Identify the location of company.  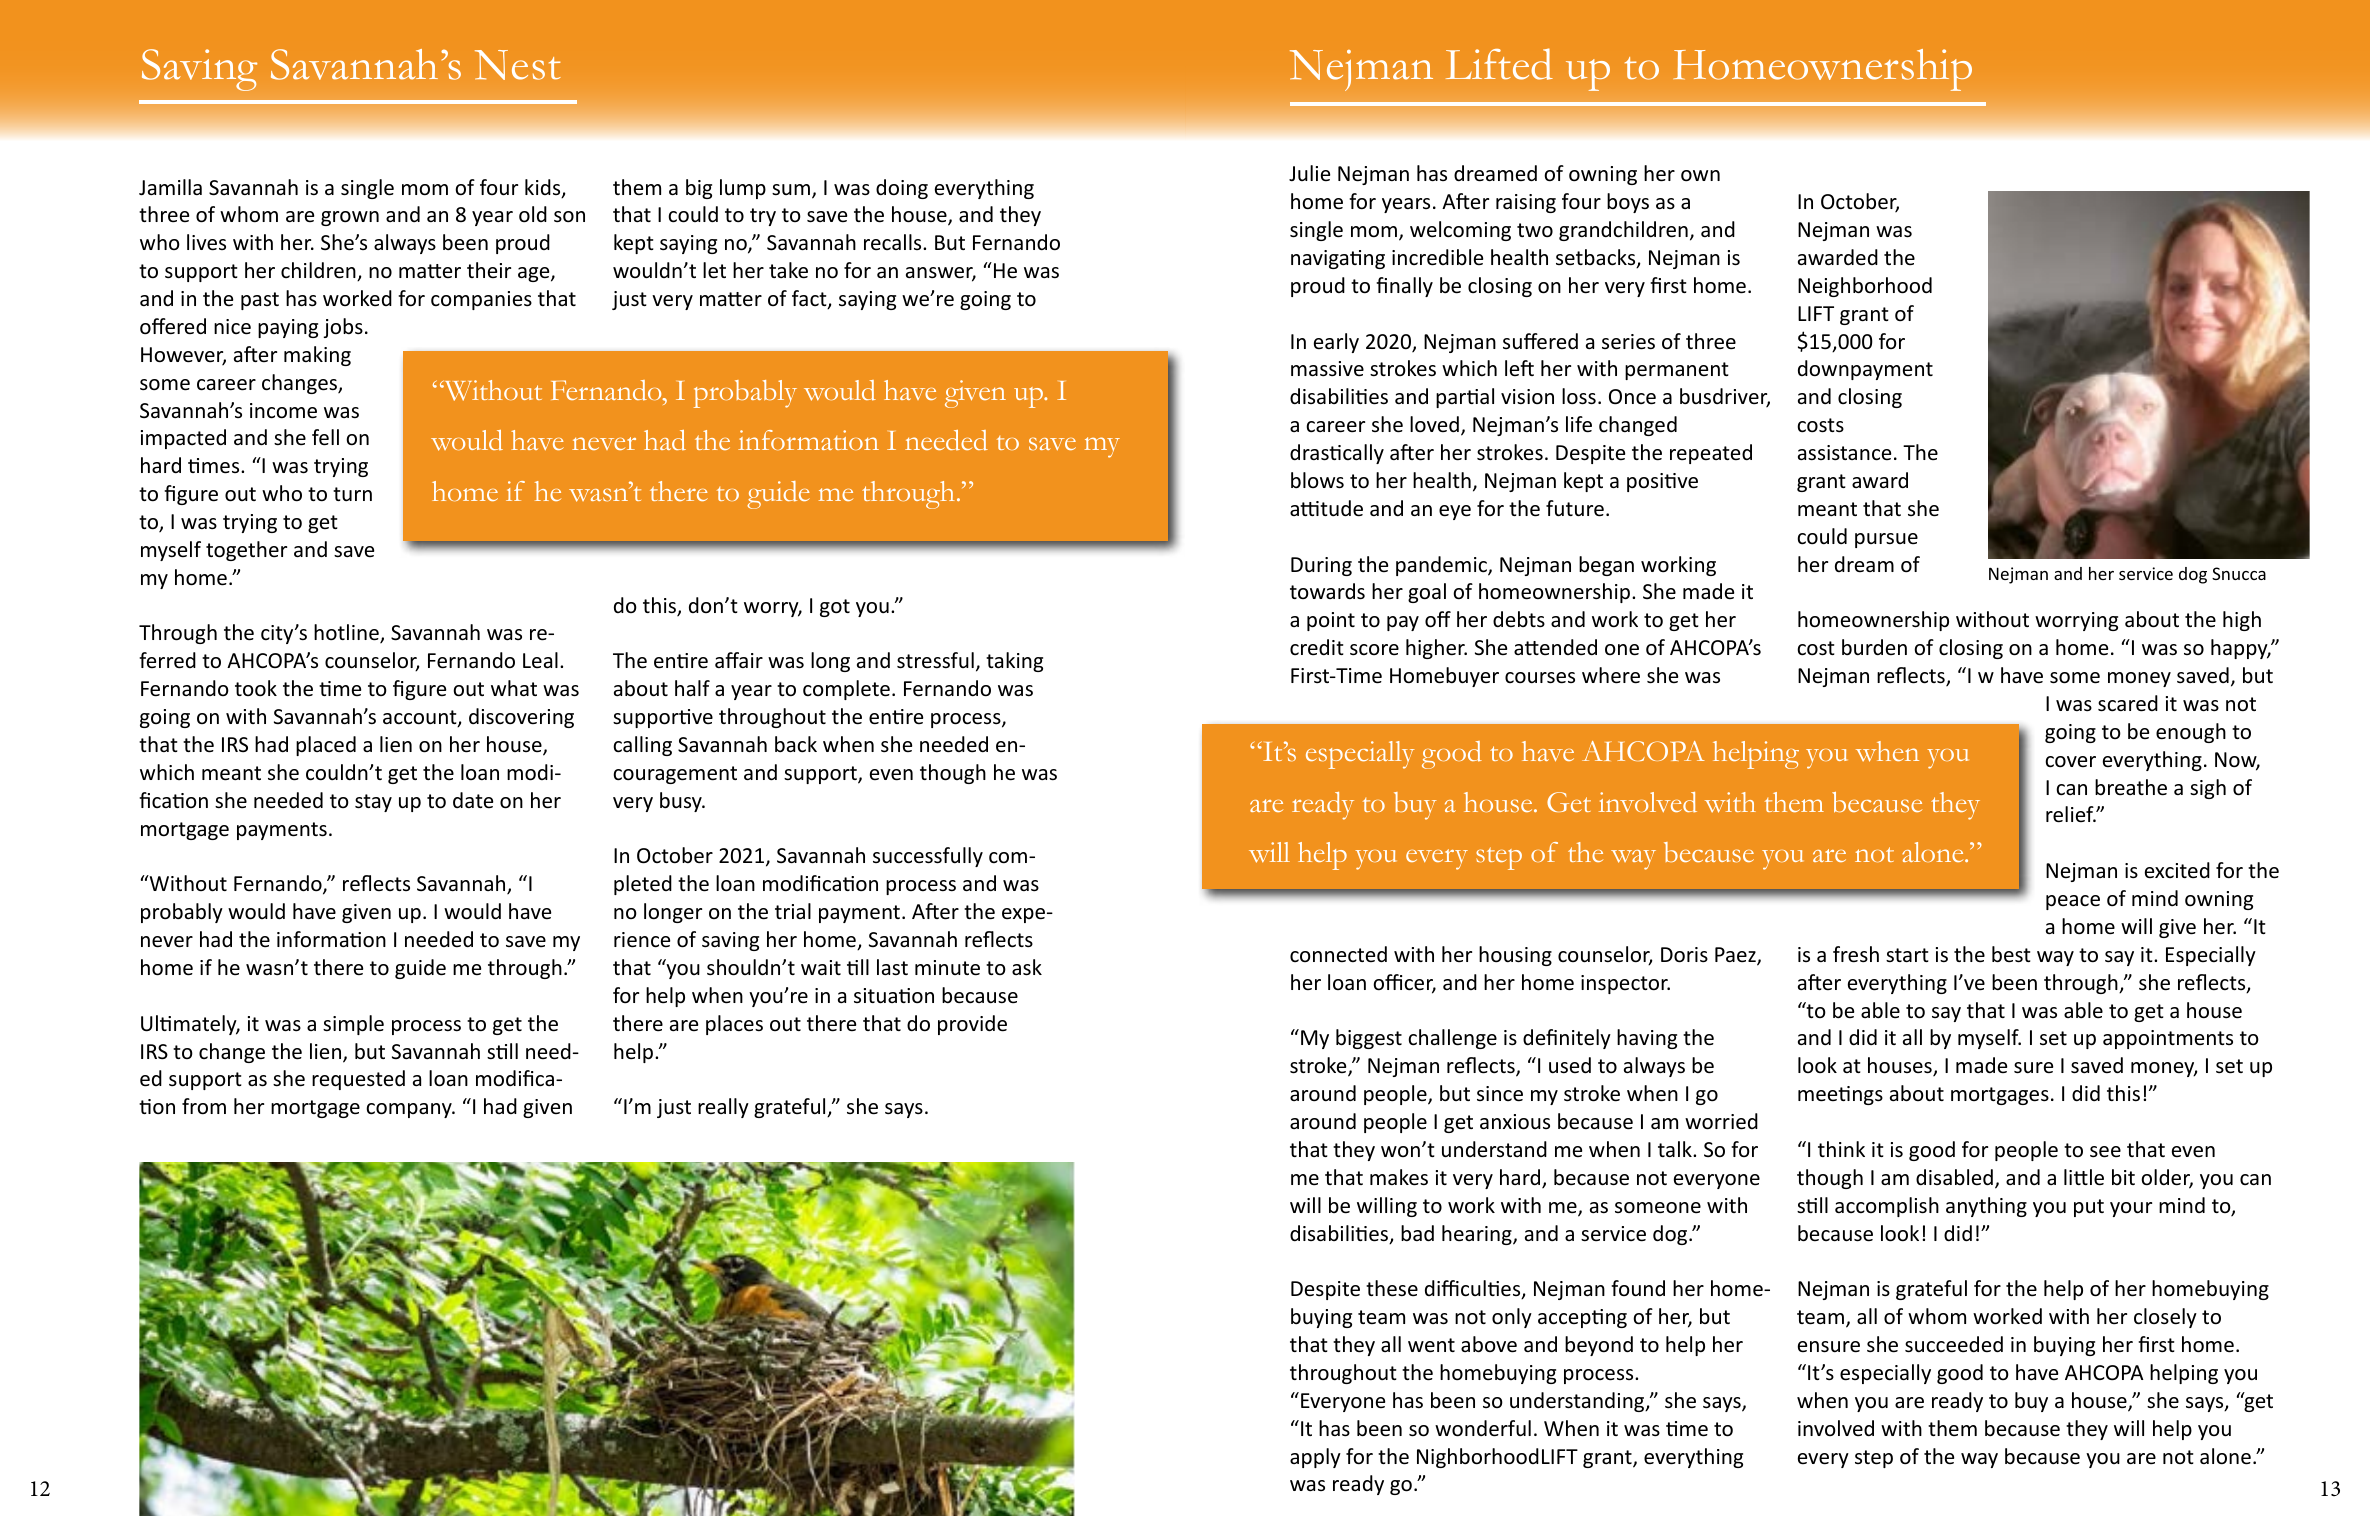
(410, 1110).
